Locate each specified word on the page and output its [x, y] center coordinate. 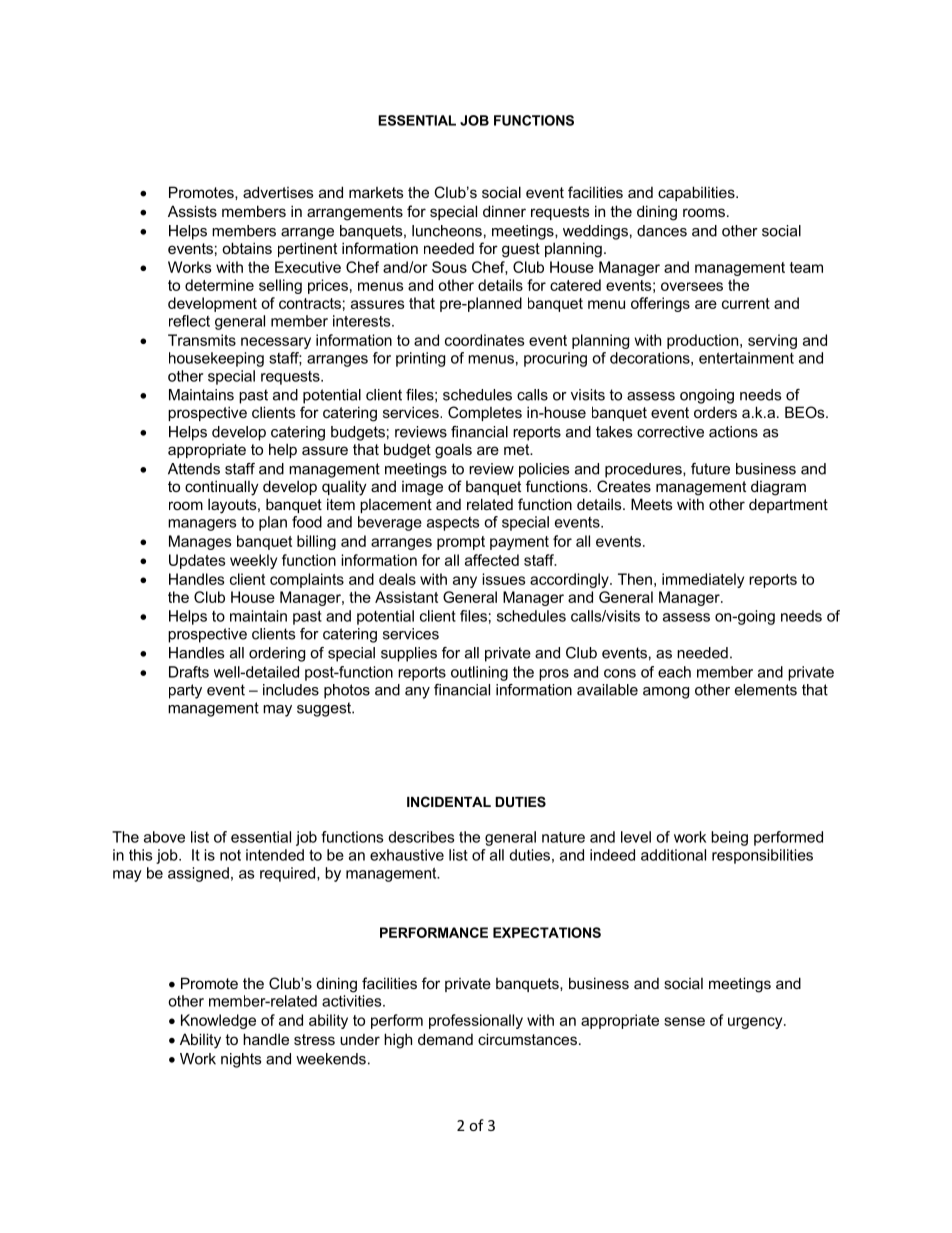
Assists [192, 211]
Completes [485, 413]
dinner [504, 211]
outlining [479, 673]
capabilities [697, 193]
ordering [277, 654]
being [729, 838]
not [230, 855]
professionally [476, 1021]
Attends [194, 469]
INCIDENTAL [449, 801]
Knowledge [218, 1021]
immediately [703, 580]
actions [733, 432]
